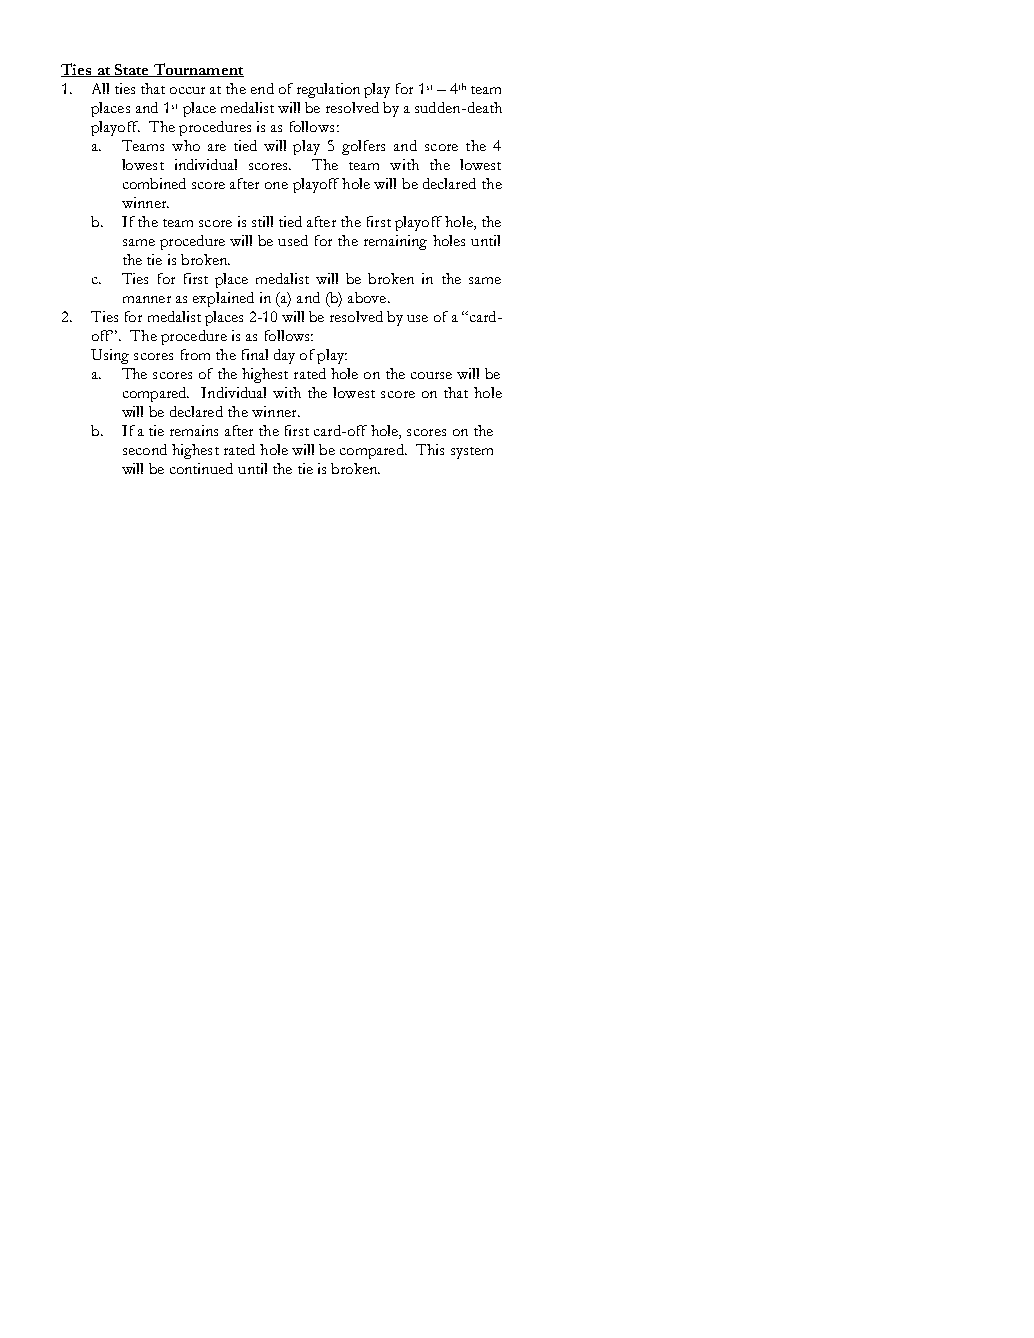  What do you see at coordinates (328, 90) in the screenshot?
I see `regulation` at bounding box center [328, 90].
